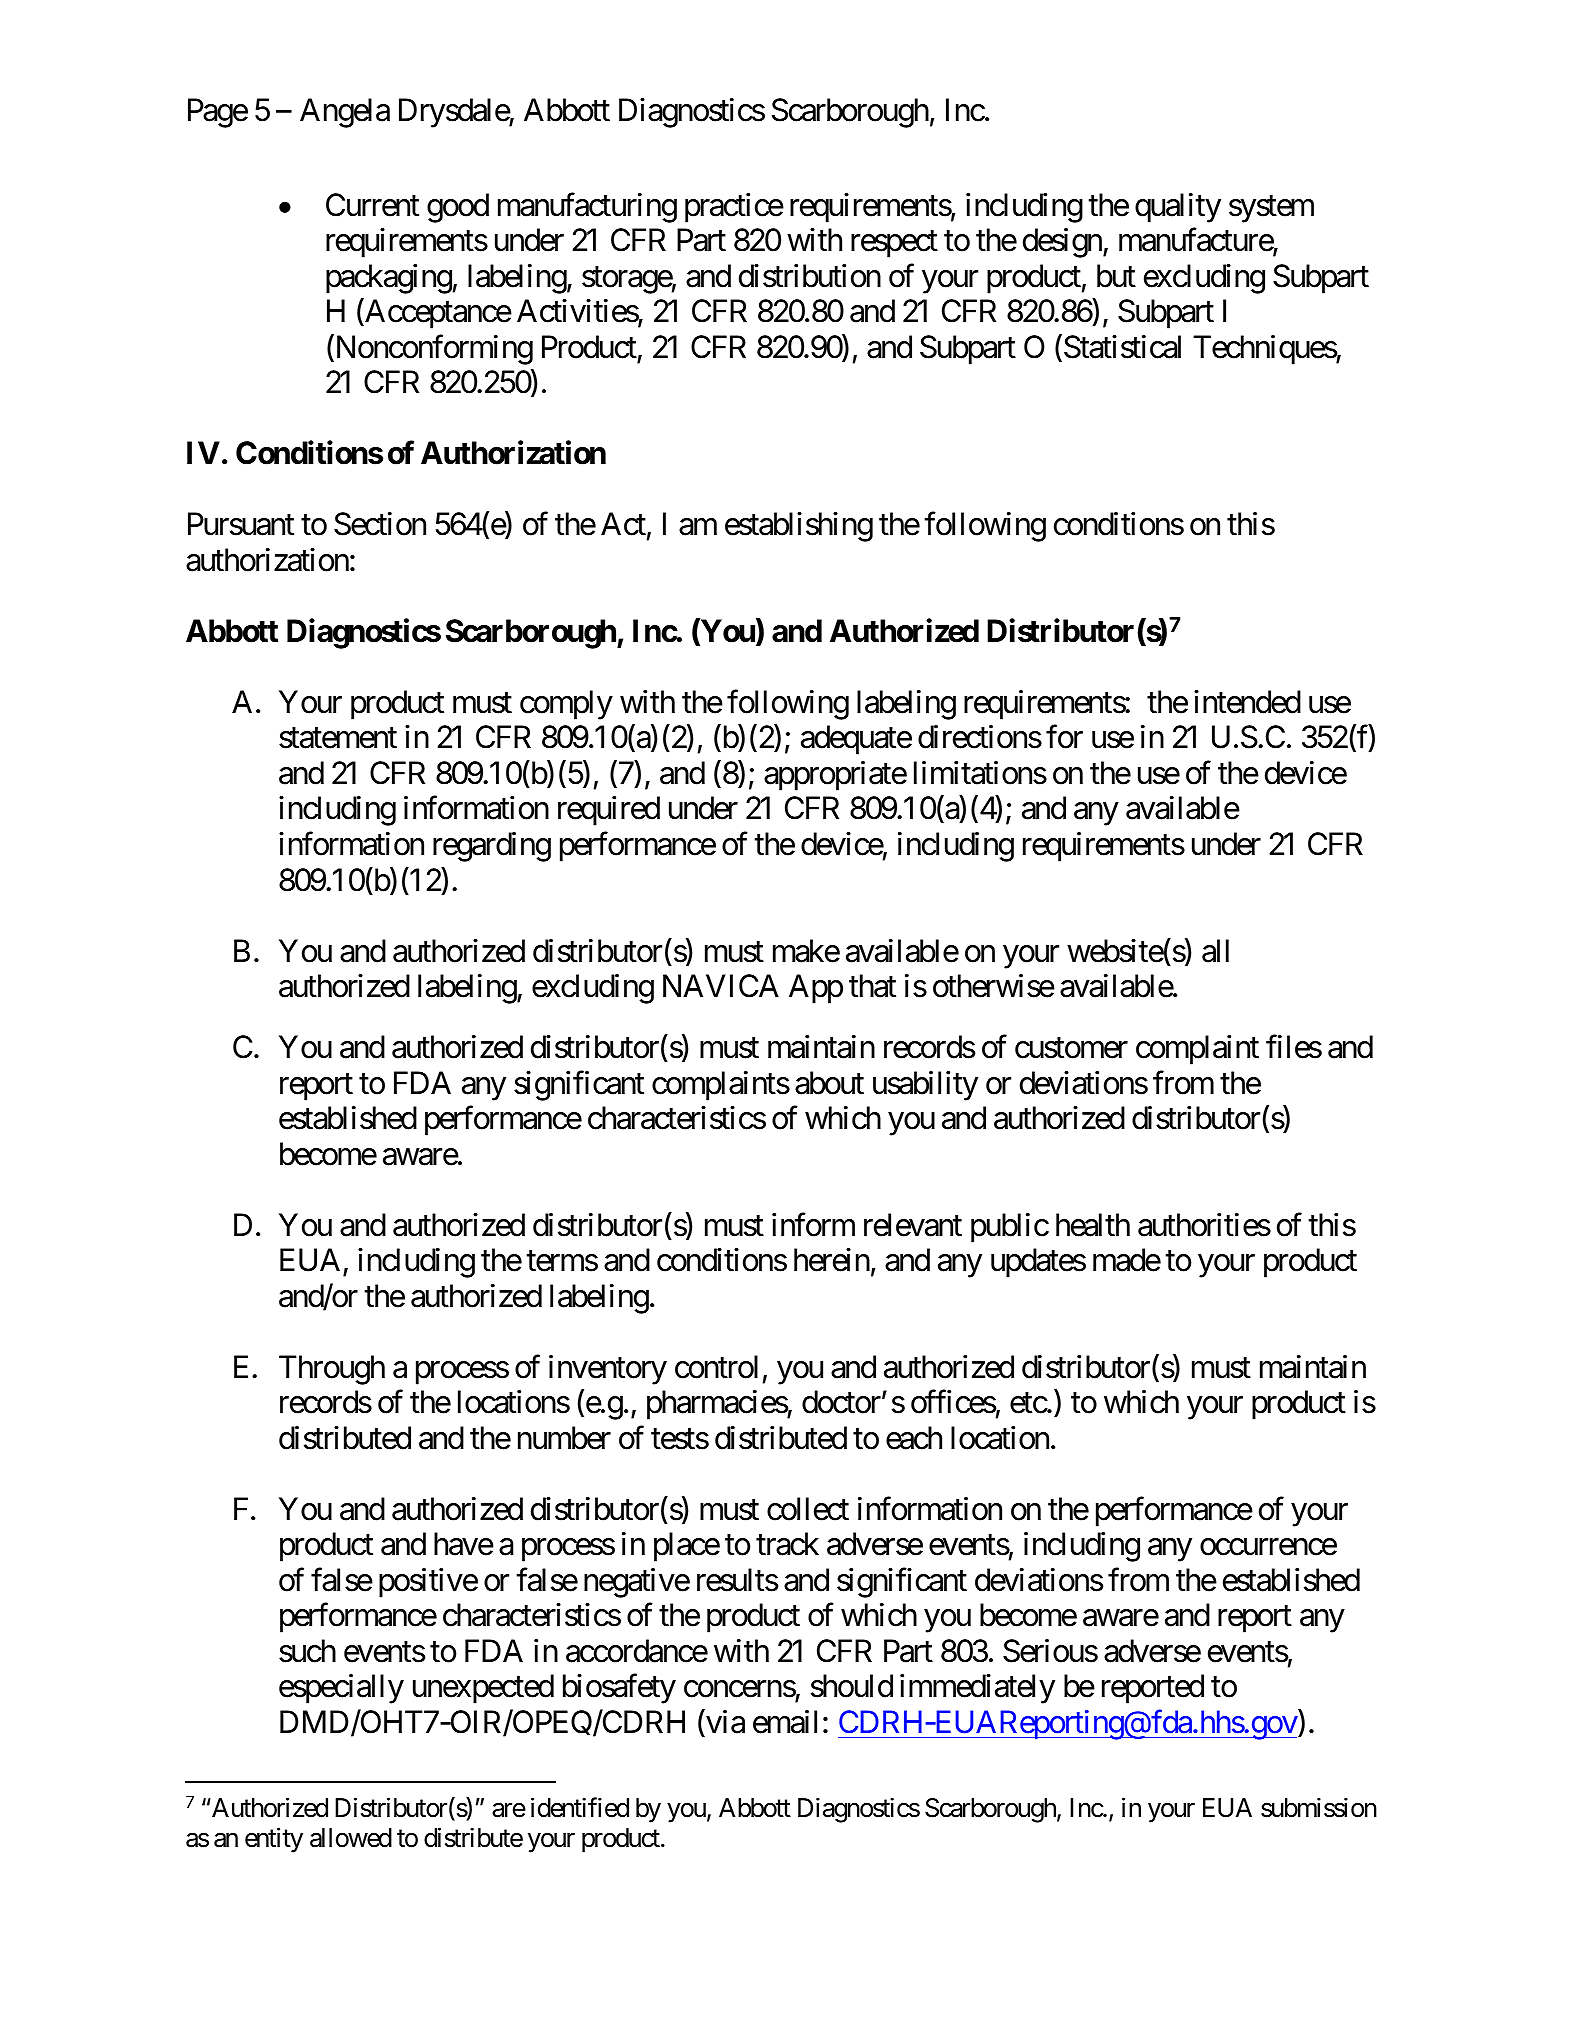 The width and height of the page is (1575, 2038). Describe the element at coordinates (808, 1509) in the page. I see `collect` at that location.
